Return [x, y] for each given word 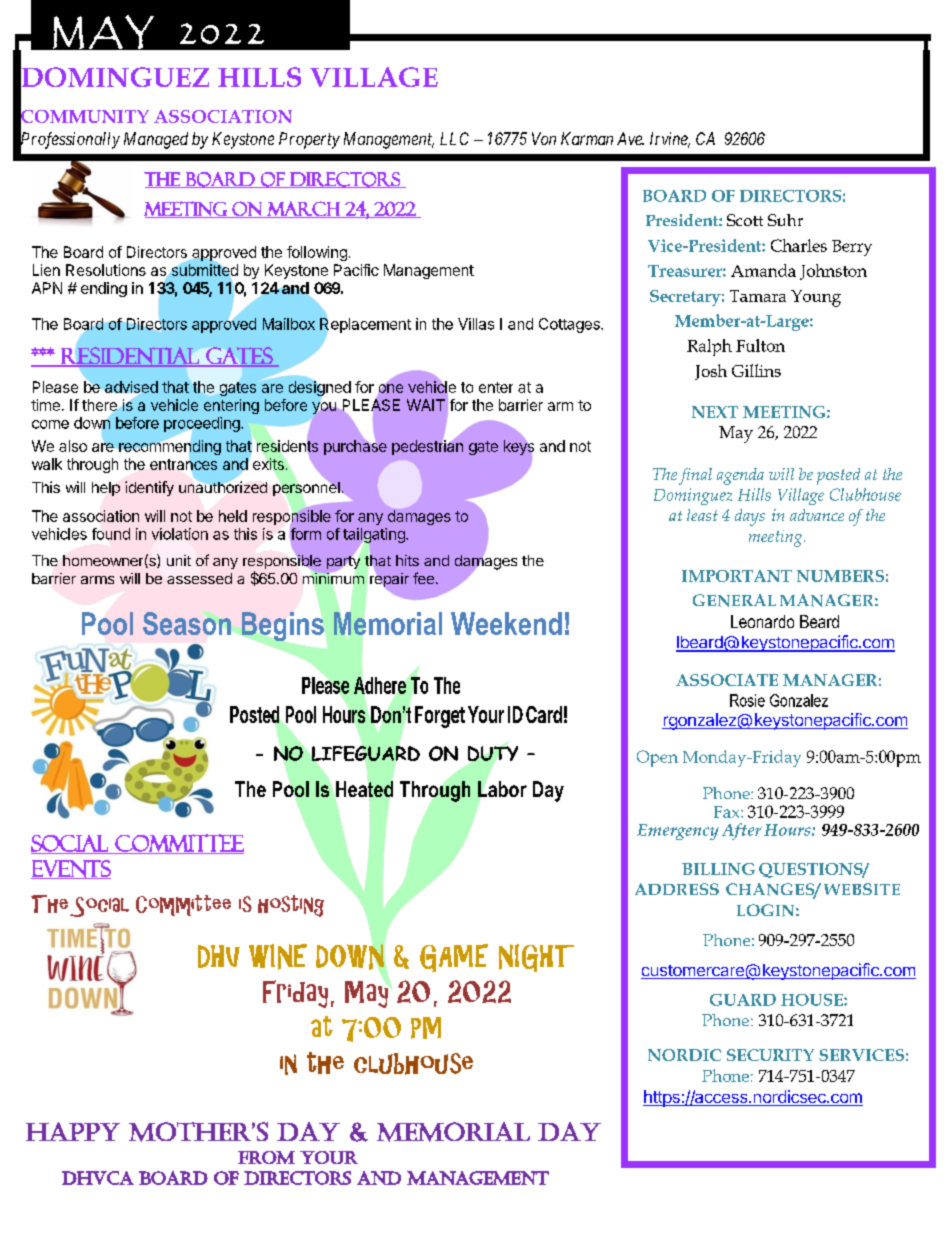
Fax [728, 812]
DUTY [493, 754]
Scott [745, 220]
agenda [740, 476]
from [266, 1157]
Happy [73, 1131]
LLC [454, 138]
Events [71, 869]
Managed [156, 140]
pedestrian [427, 446]
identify [149, 488]
